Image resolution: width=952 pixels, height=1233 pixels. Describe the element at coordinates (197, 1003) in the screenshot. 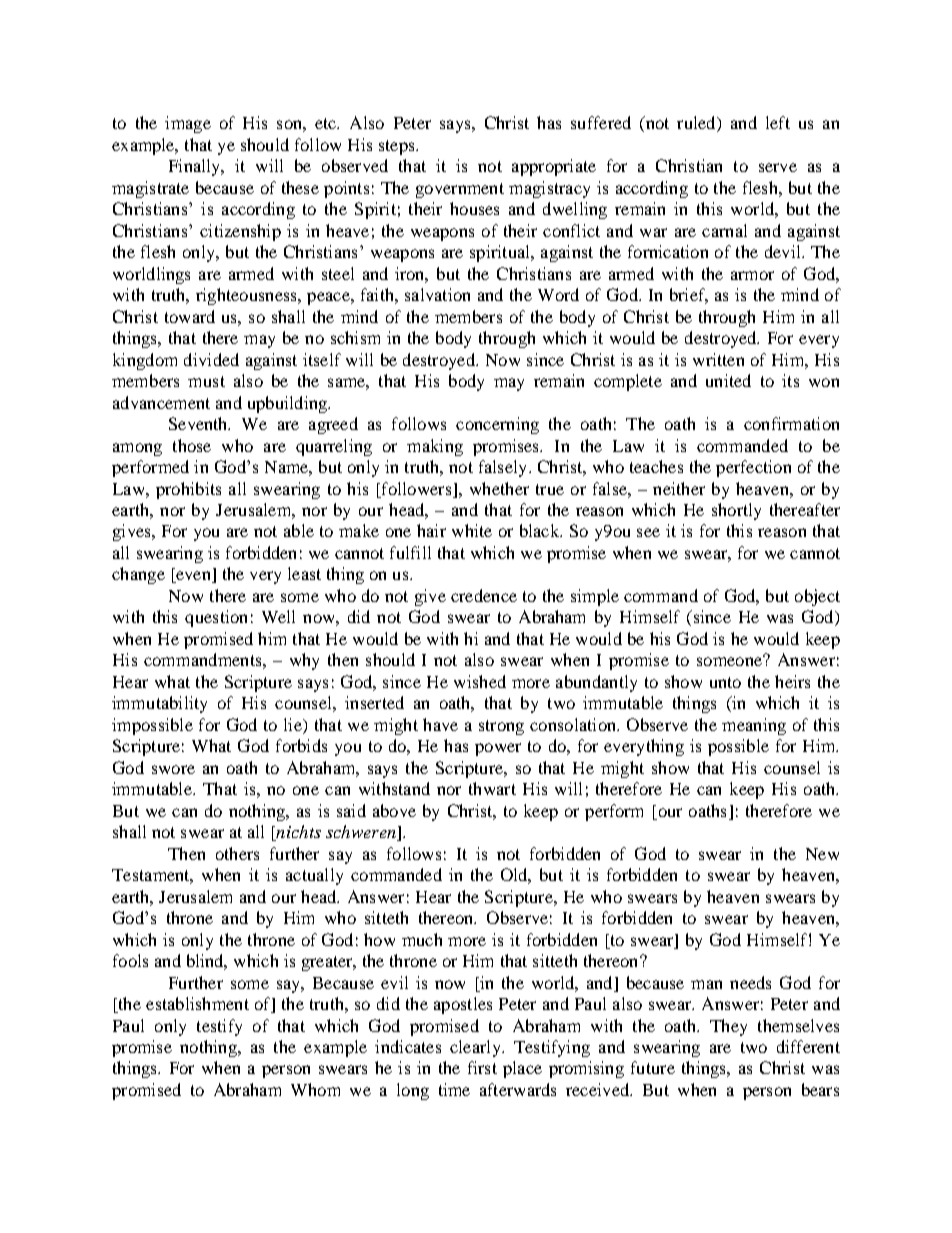

I see `establishment` at that location.
